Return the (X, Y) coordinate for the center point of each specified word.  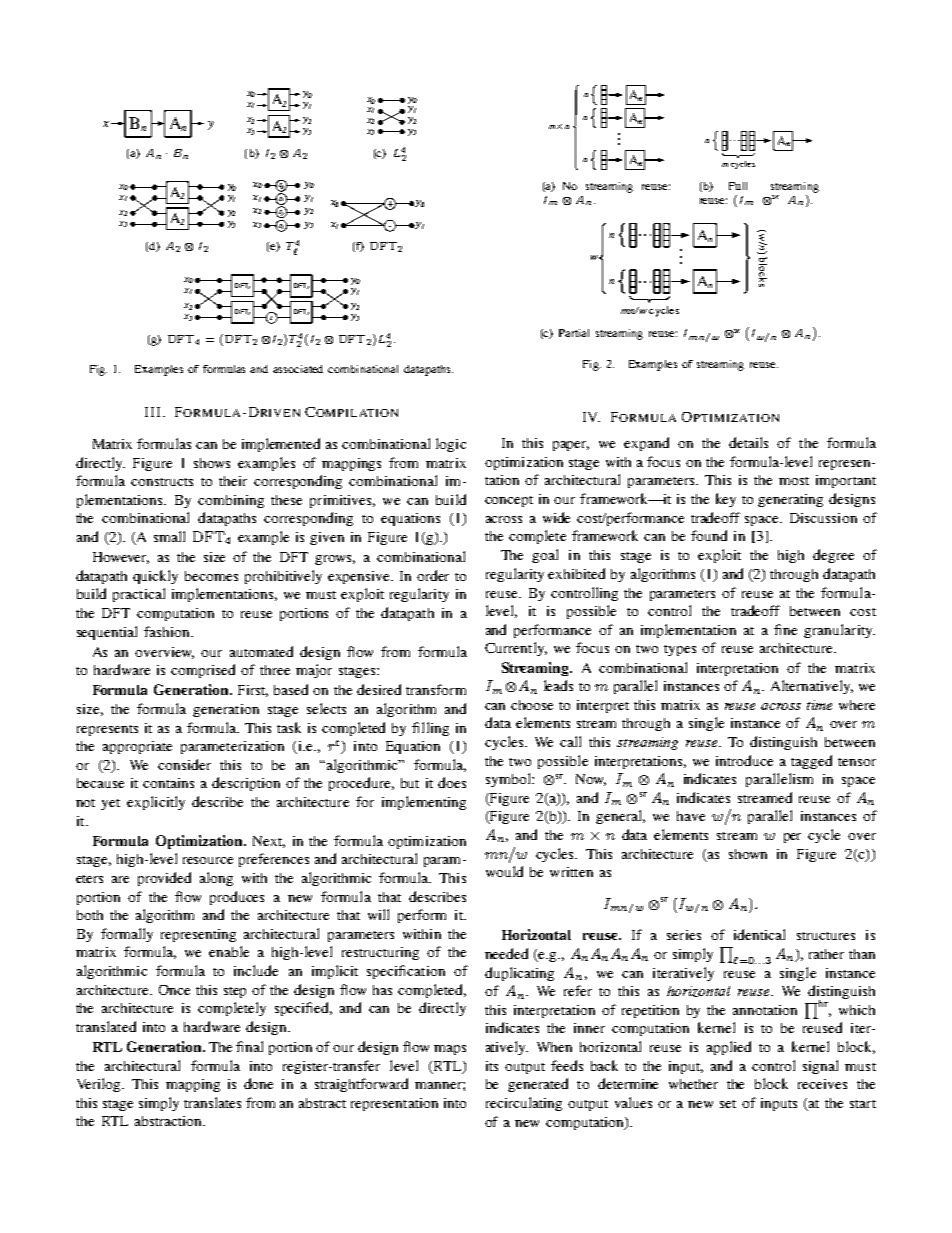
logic (451, 445)
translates (212, 1102)
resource (208, 860)
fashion (168, 631)
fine (785, 629)
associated (298, 369)
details (748, 442)
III (152, 412)
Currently (516, 649)
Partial (574, 333)
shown (748, 854)
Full (738, 186)
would (504, 871)
